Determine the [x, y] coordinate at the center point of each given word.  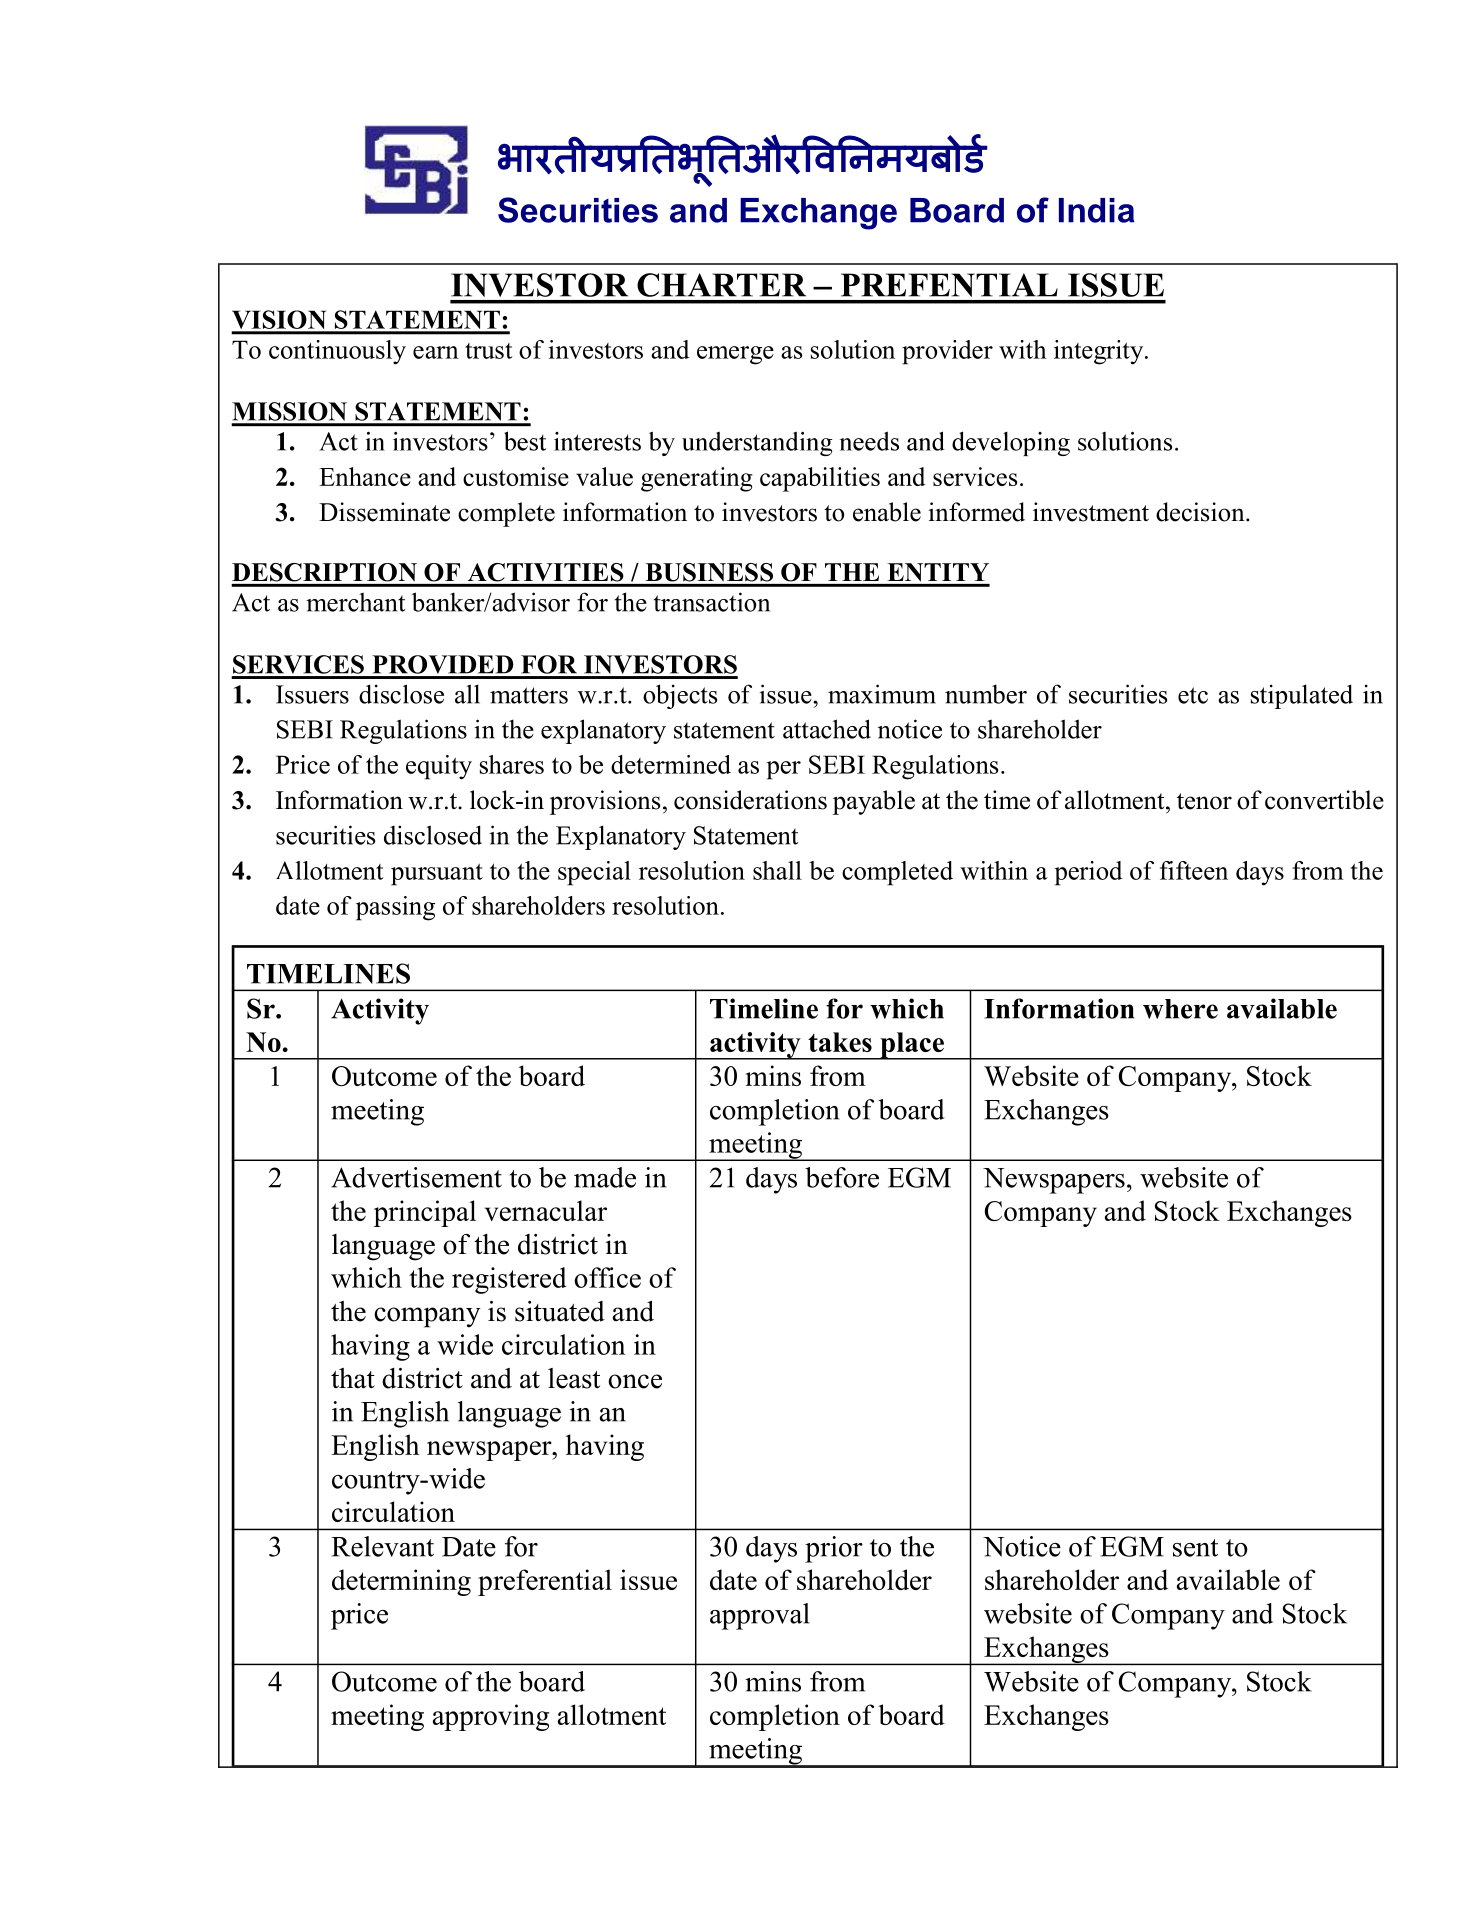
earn [436, 352]
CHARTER [721, 285]
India [1096, 210]
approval [760, 1616]
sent [1195, 1548]
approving [491, 1717]
